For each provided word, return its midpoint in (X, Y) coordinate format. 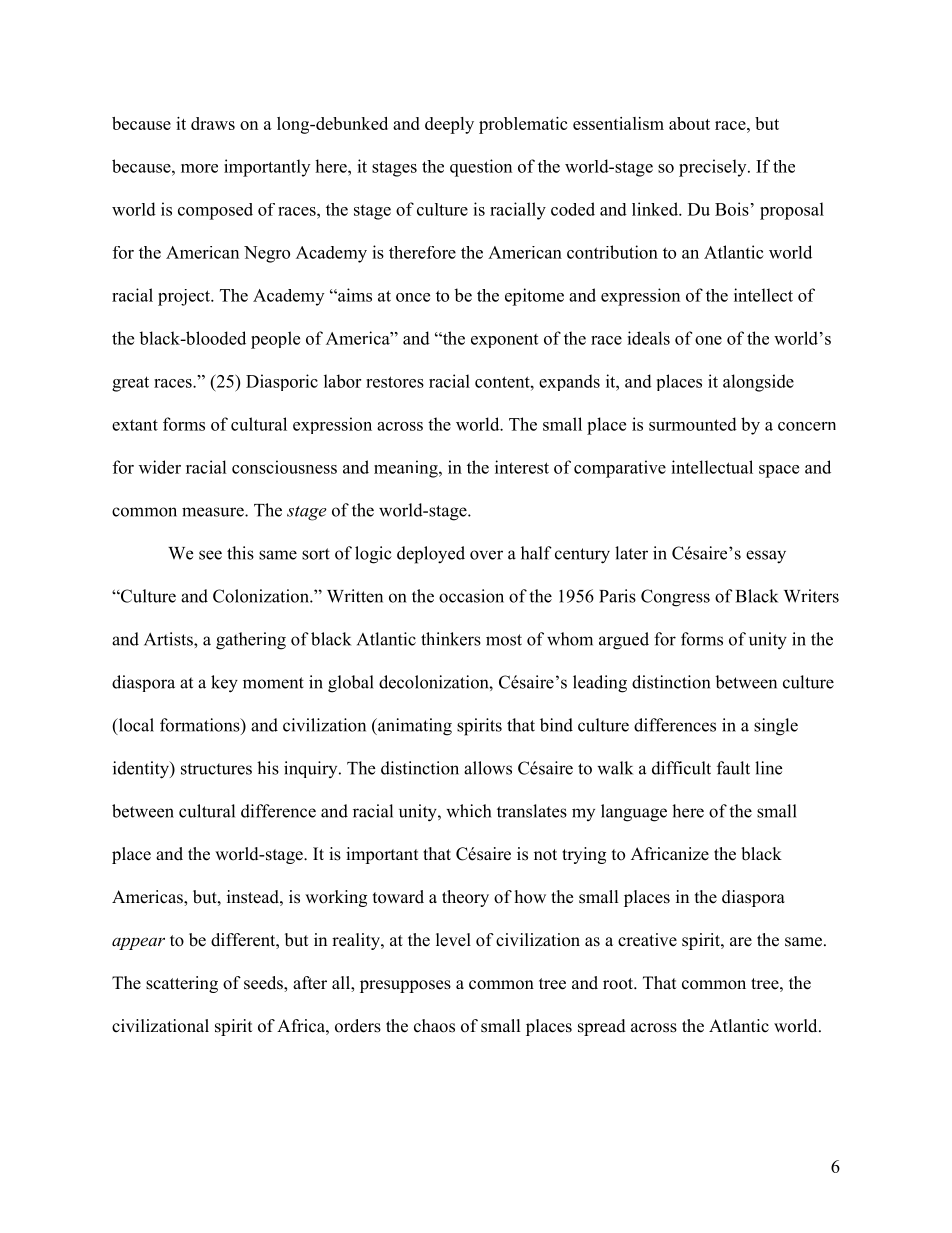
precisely (714, 168)
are (741, 942)
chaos (434, 1026)
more (199, 168)
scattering (182, 984)
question (481, 168)
